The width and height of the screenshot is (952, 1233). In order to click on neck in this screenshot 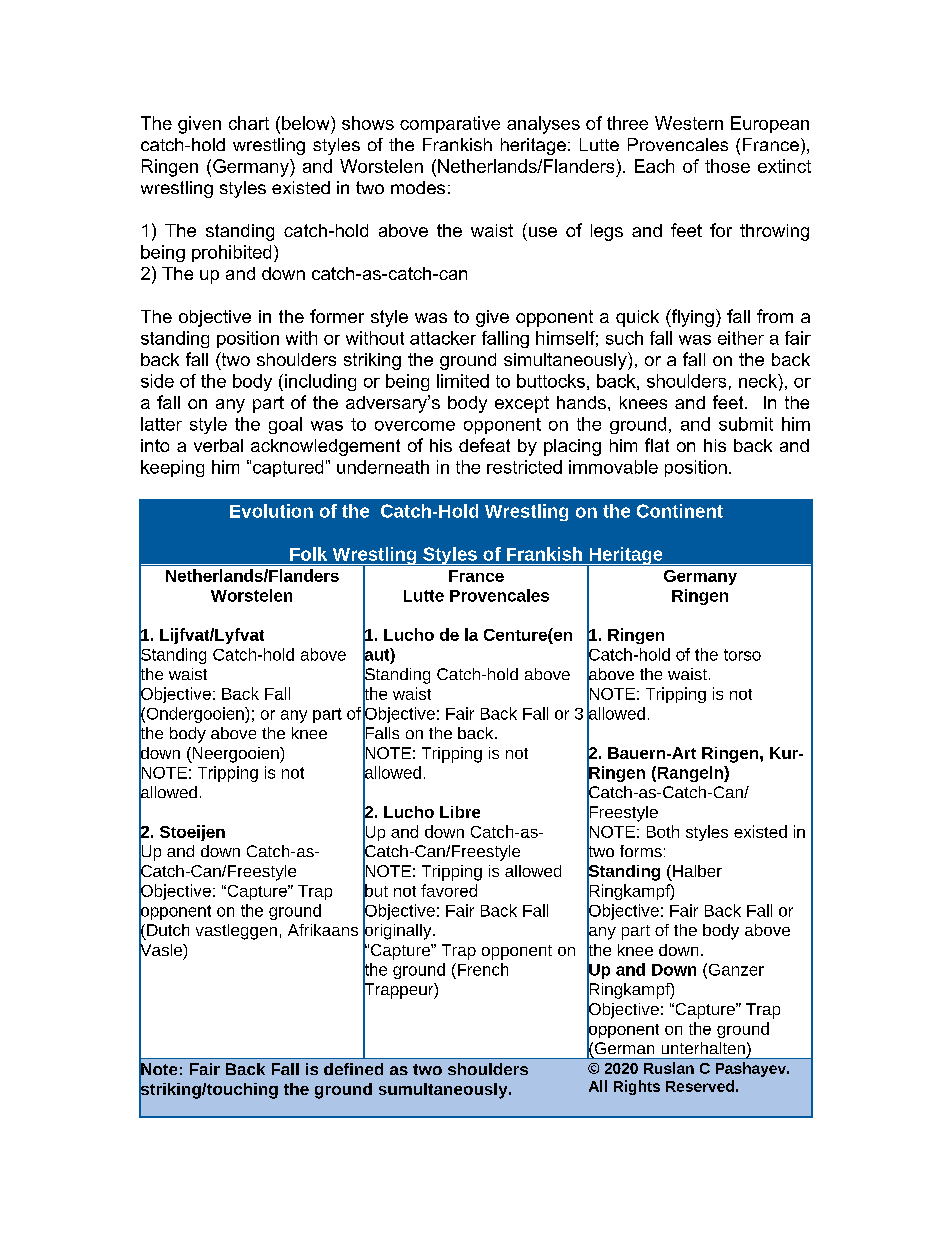, I will do `click(759, 381)`.
